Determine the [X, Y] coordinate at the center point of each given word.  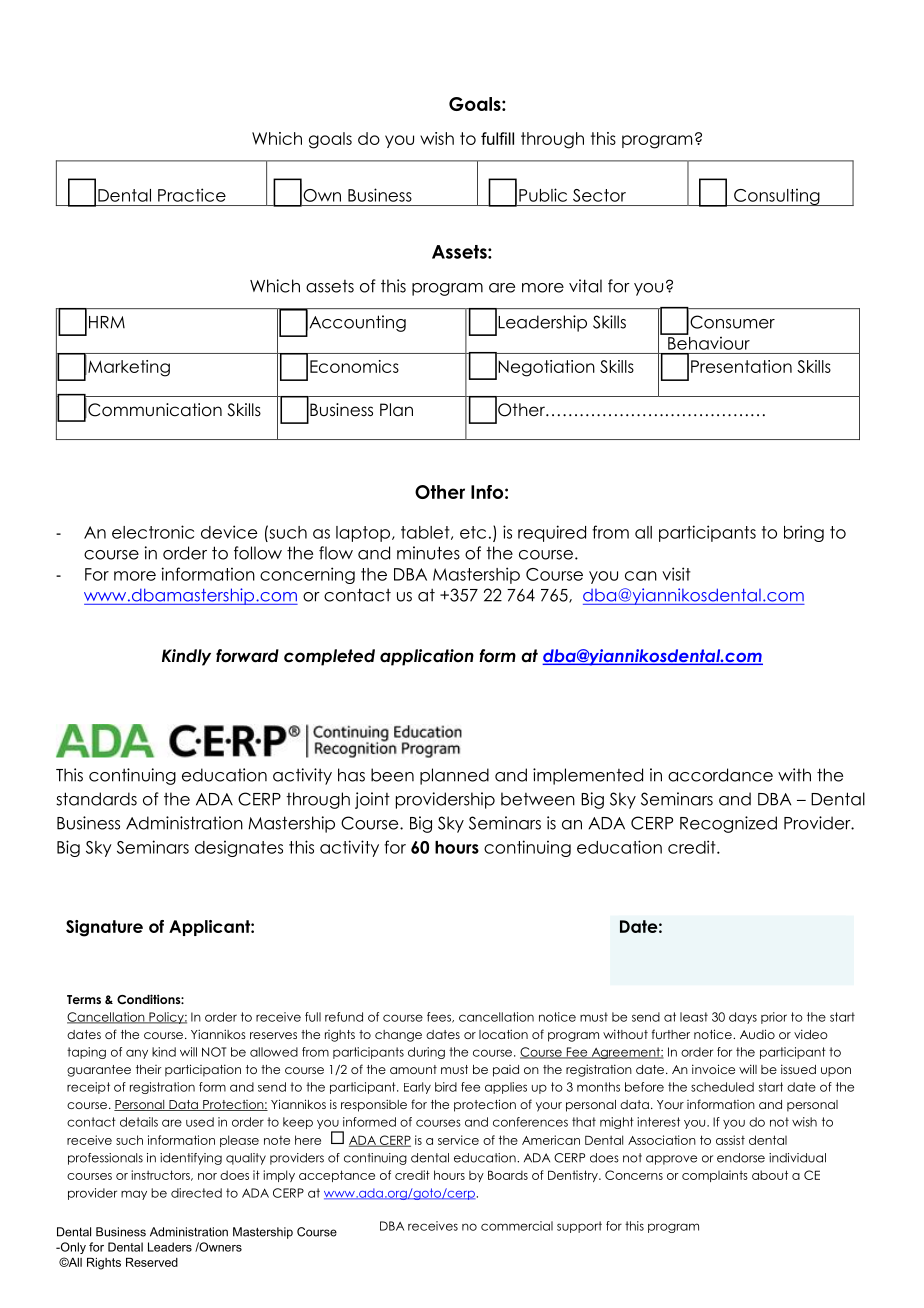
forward [247, 656]
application [427, 657]
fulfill [497, 138]
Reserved [152, 1262]
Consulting [777, 197]
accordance [720, 775]
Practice [192, 195]
